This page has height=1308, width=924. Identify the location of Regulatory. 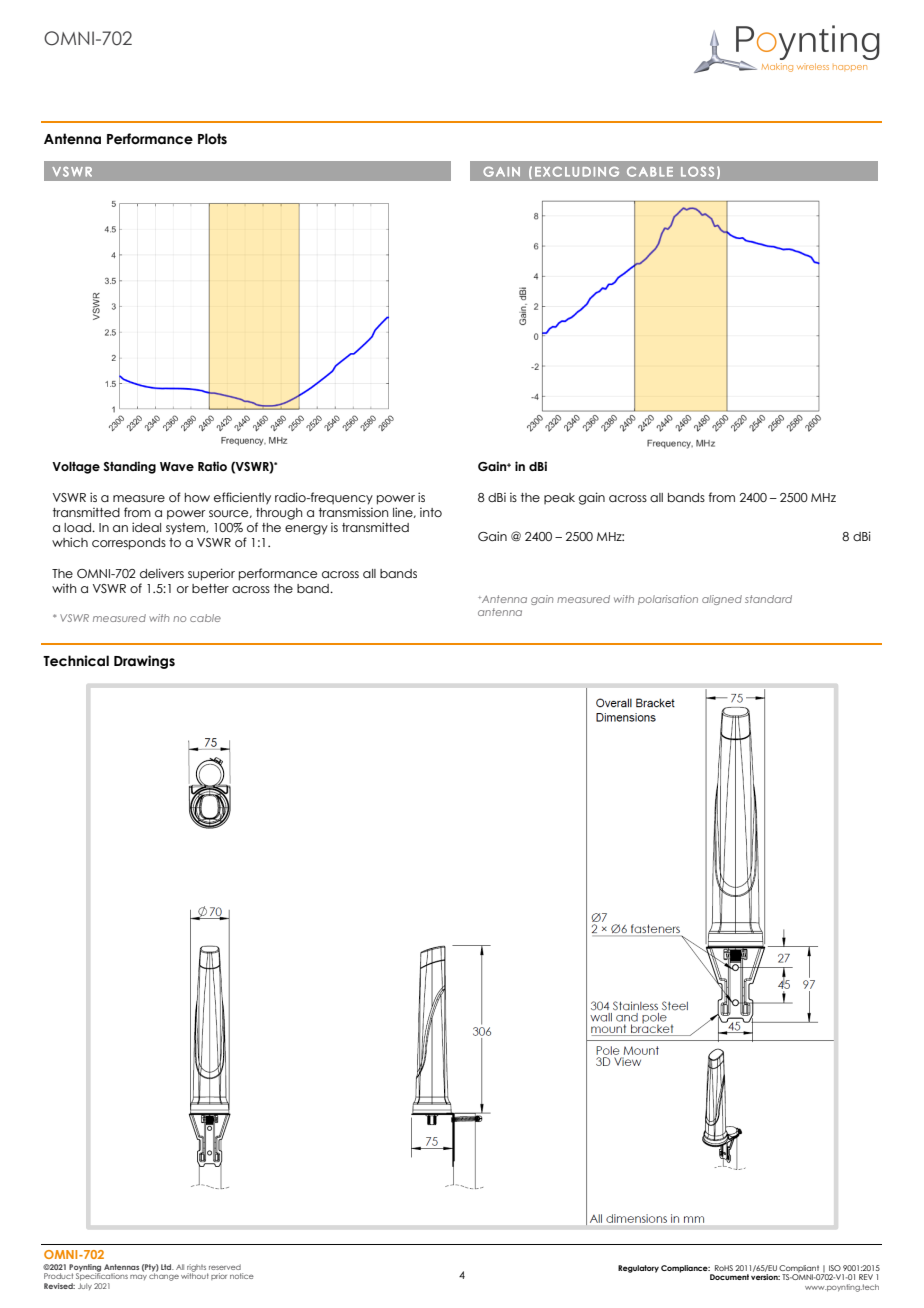
(638, 1269).
